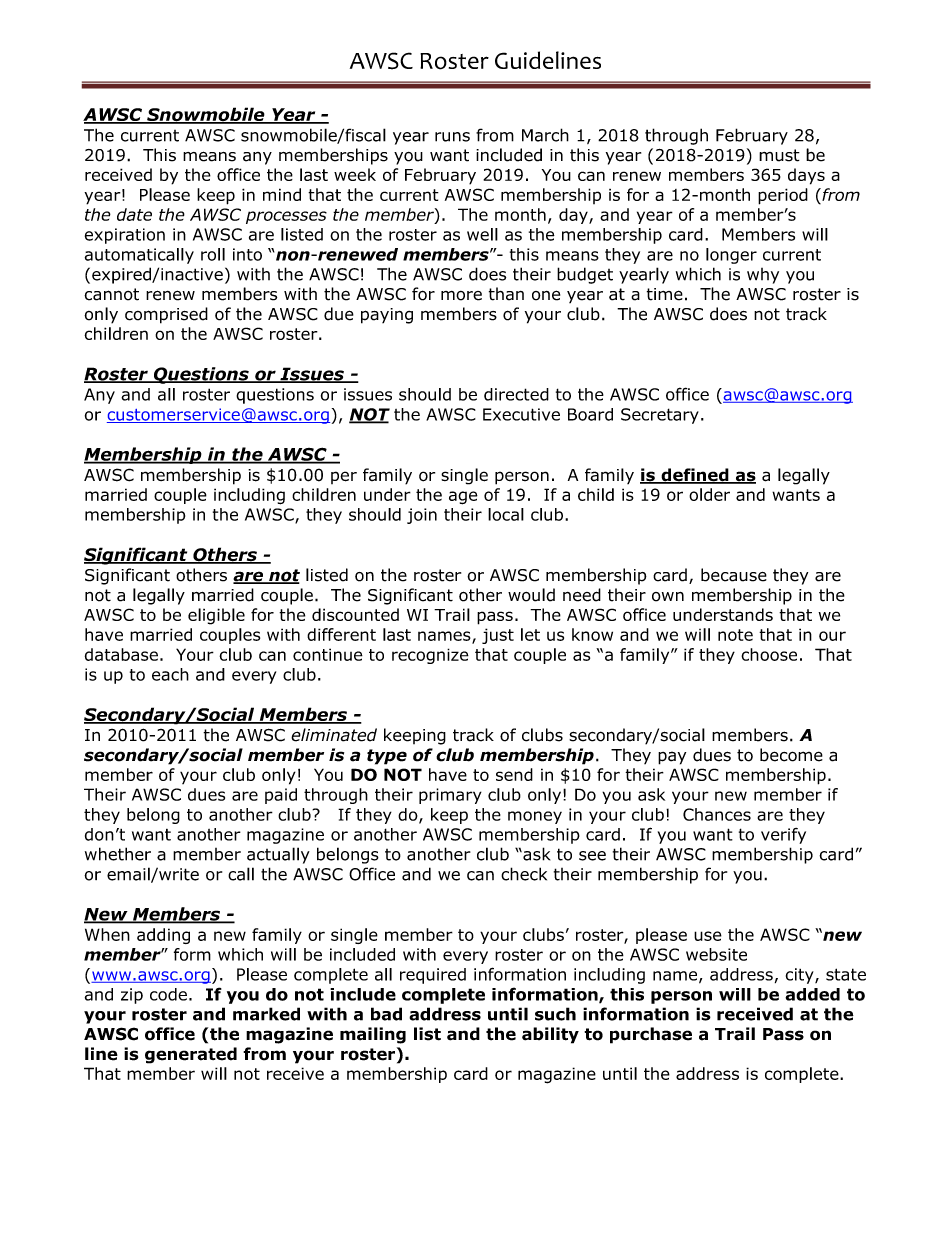 This document has height=1233, width=952. Describe the element at coordinates (452, 137) in the document. I see `runs` at that location.
